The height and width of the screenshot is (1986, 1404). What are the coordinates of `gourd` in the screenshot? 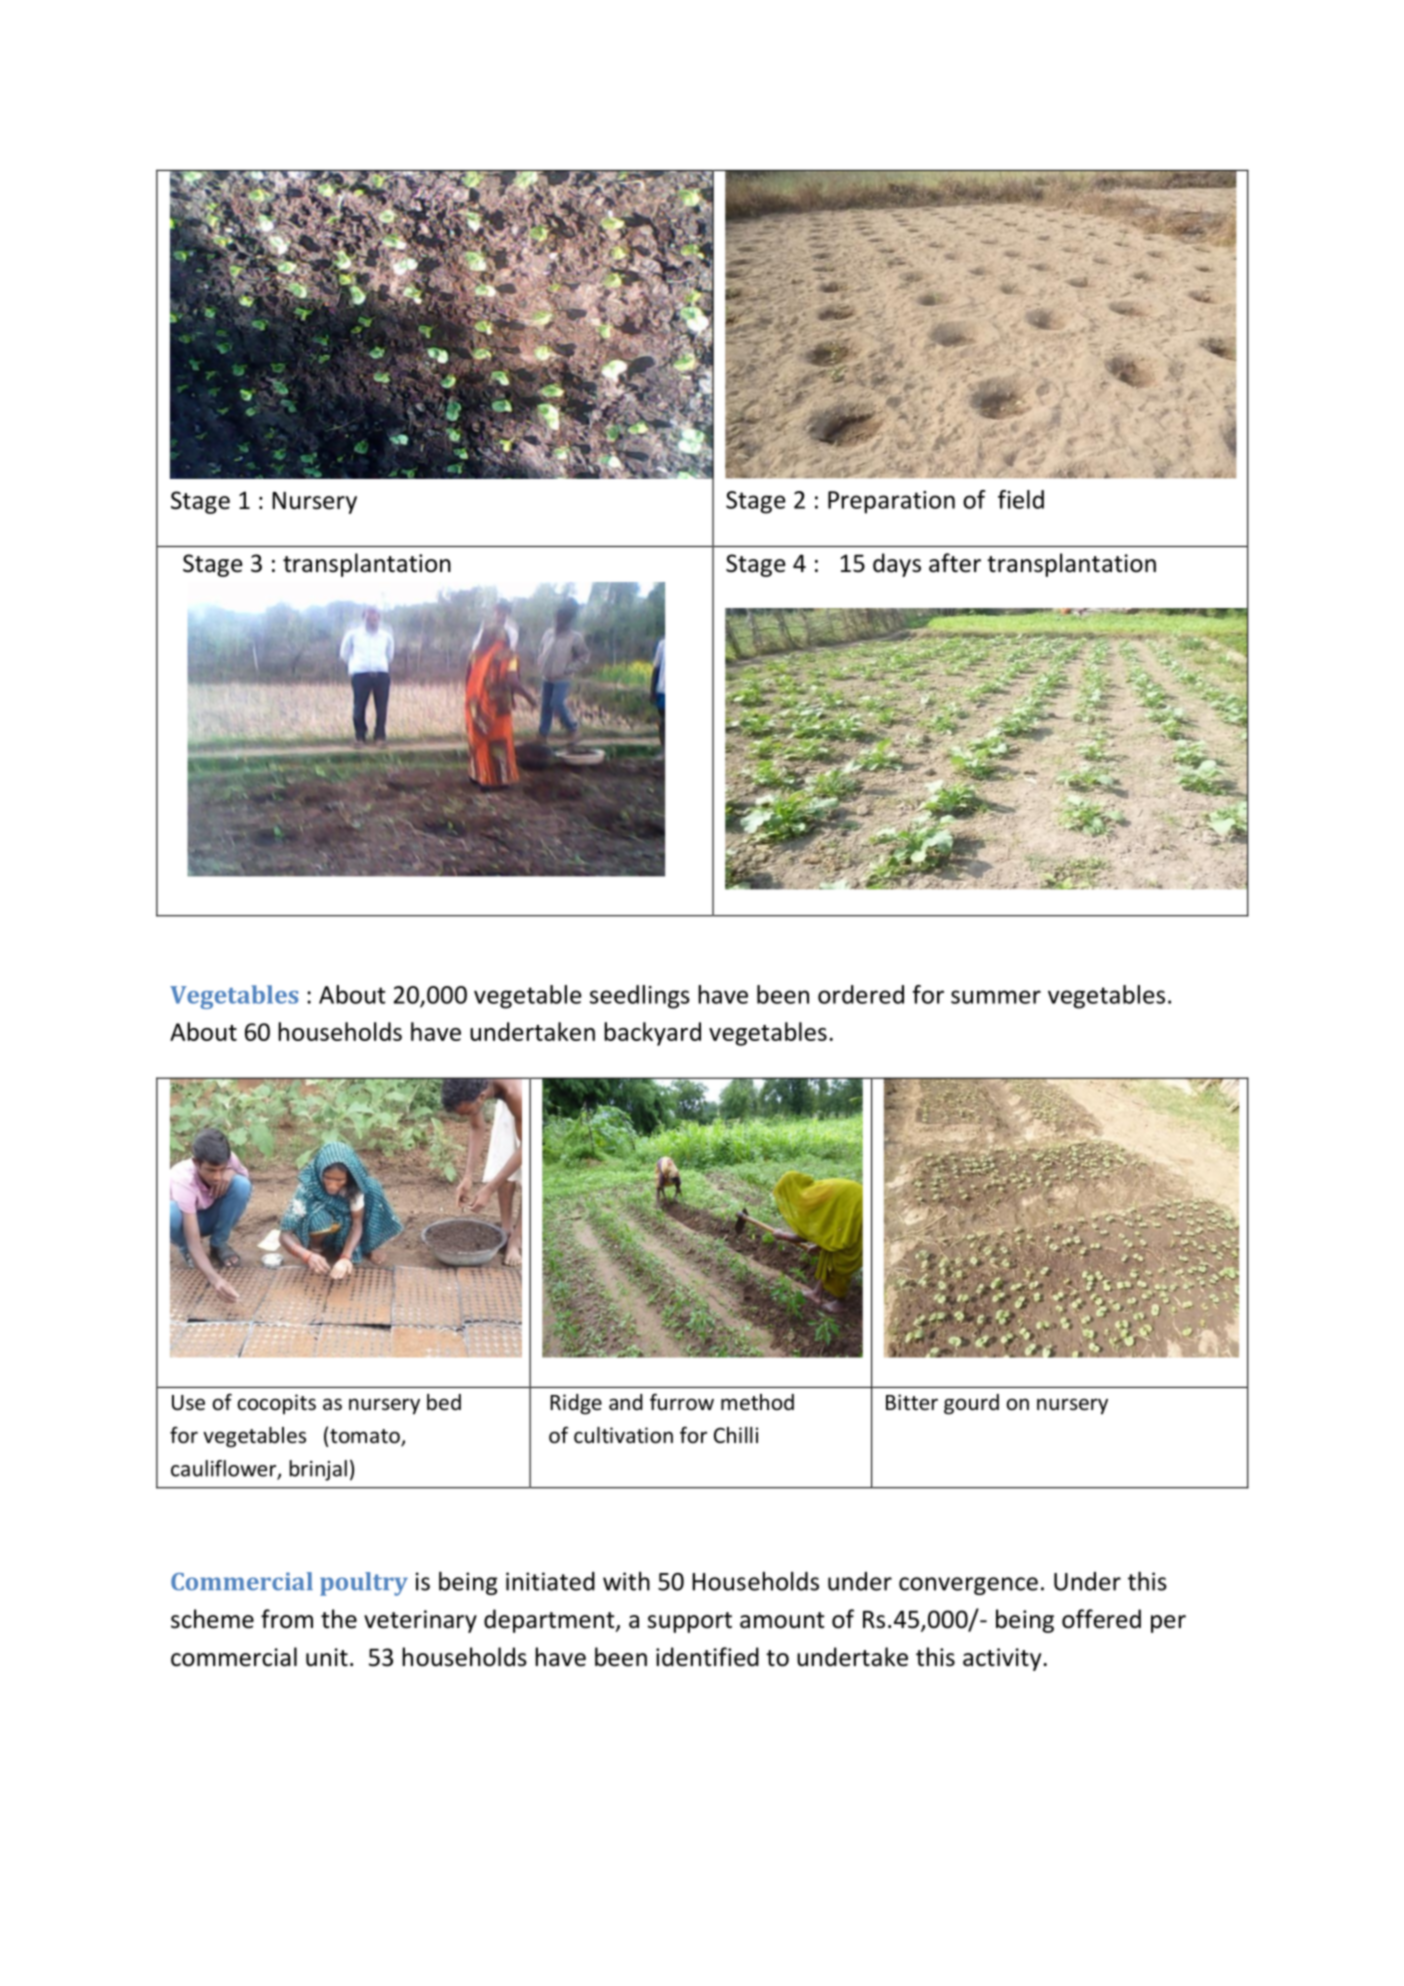 It's located at (971, 1404).
